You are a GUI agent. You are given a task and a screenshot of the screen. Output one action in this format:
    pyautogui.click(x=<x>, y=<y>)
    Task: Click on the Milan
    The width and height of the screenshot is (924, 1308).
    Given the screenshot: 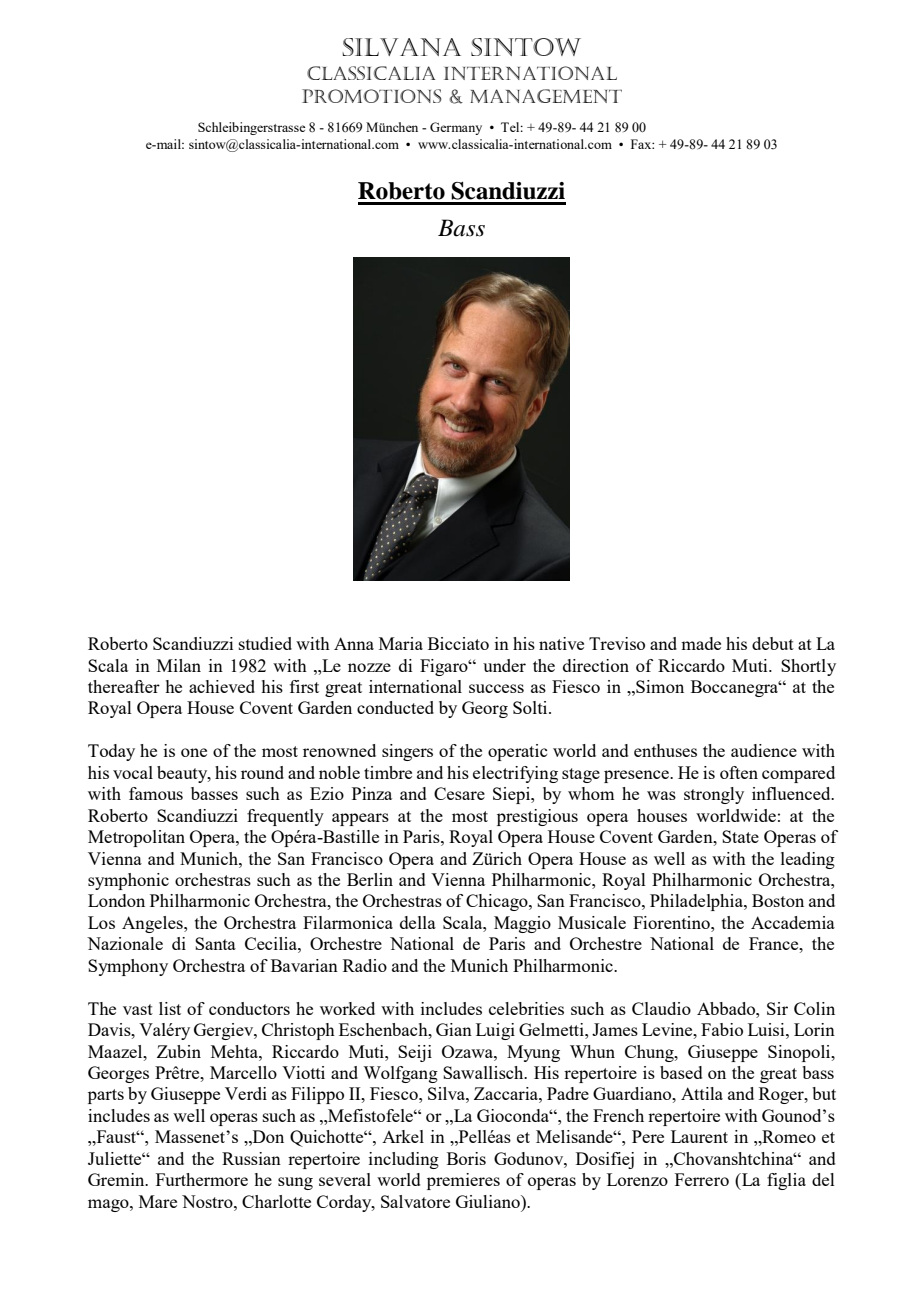 What is the action you would take?
    pyautogui.click(x=179, y=665)
